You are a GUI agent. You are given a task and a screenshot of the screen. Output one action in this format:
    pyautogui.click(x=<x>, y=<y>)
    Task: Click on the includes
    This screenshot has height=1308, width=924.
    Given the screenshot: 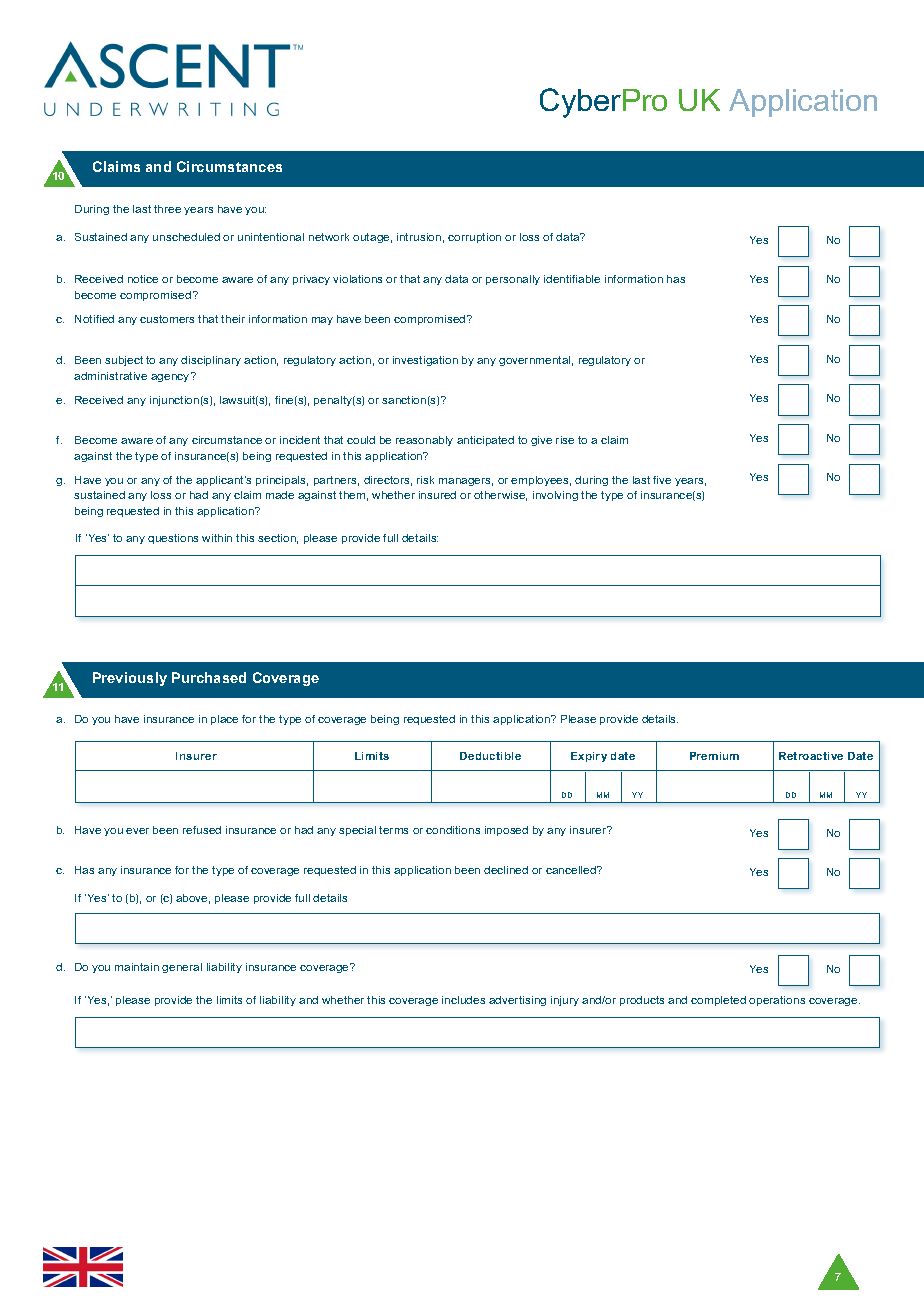 What is the action you would take?
    pyautogui.click(x=463, y=1000)
